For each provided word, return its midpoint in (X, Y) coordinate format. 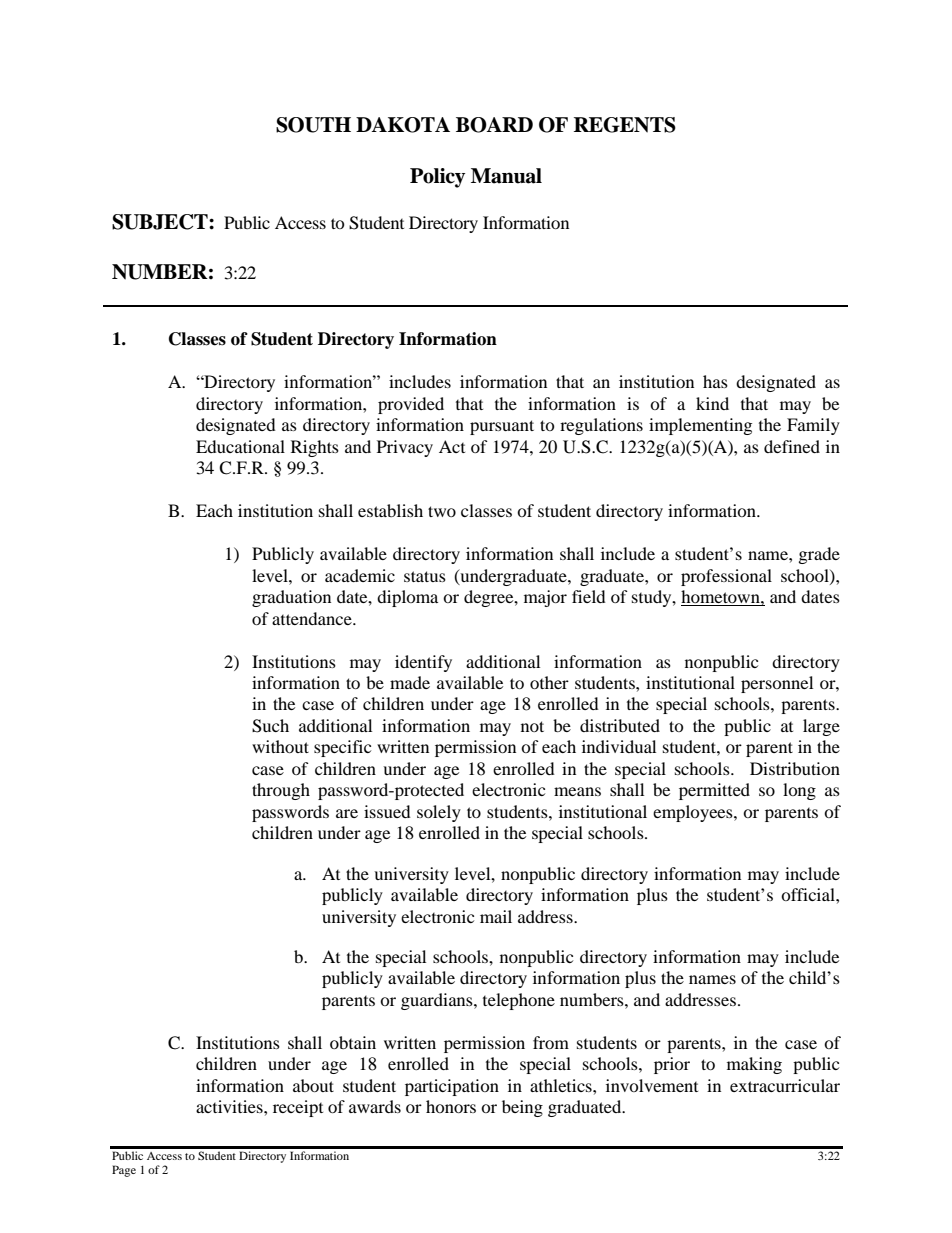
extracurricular (785, 1085)
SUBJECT (161, 222)
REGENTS (625, 125)
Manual (506, 176)
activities (230, 1106)
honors (451, 1106)
